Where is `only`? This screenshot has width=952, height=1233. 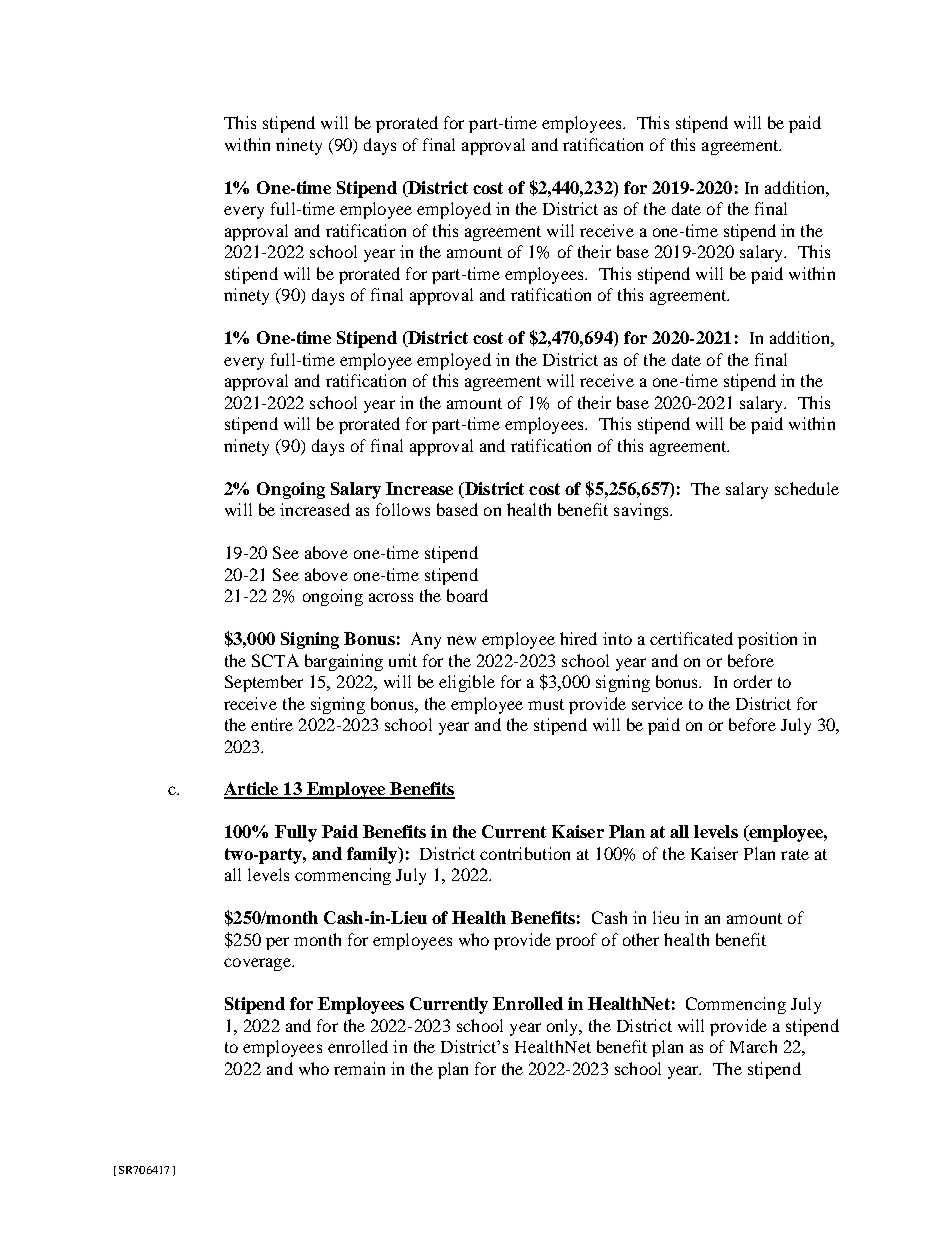
only is located at coordinates (564, 1027).
